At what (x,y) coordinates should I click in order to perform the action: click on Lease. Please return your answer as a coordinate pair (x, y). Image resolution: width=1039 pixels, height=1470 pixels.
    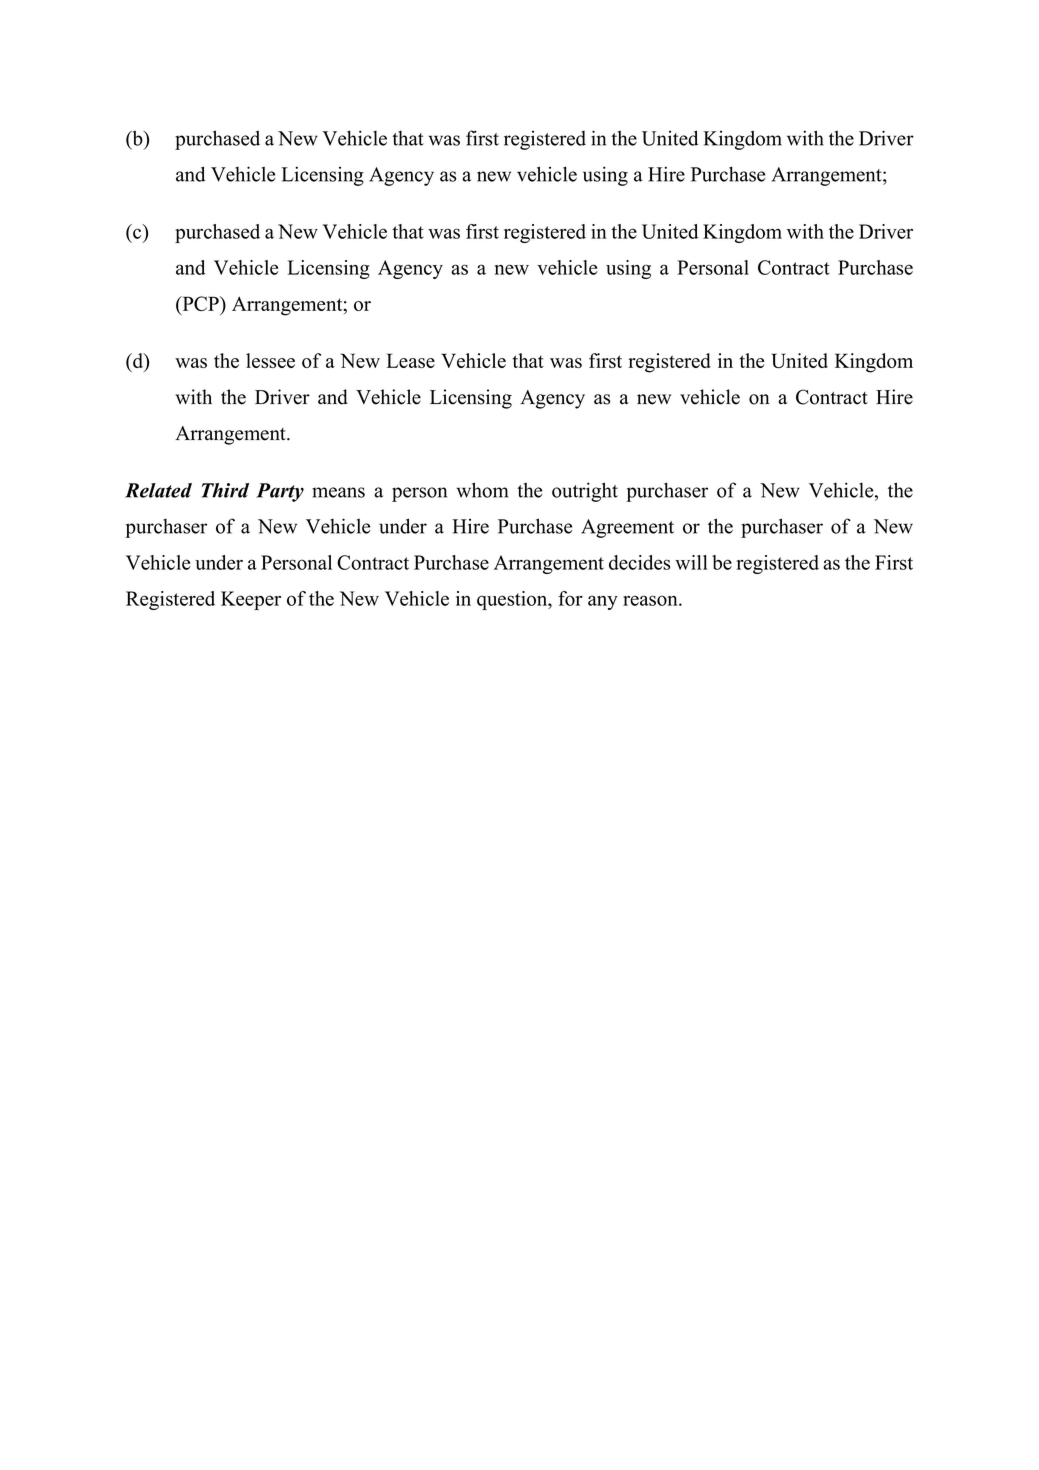
    Looking at the image, I should click on (410, 360).
